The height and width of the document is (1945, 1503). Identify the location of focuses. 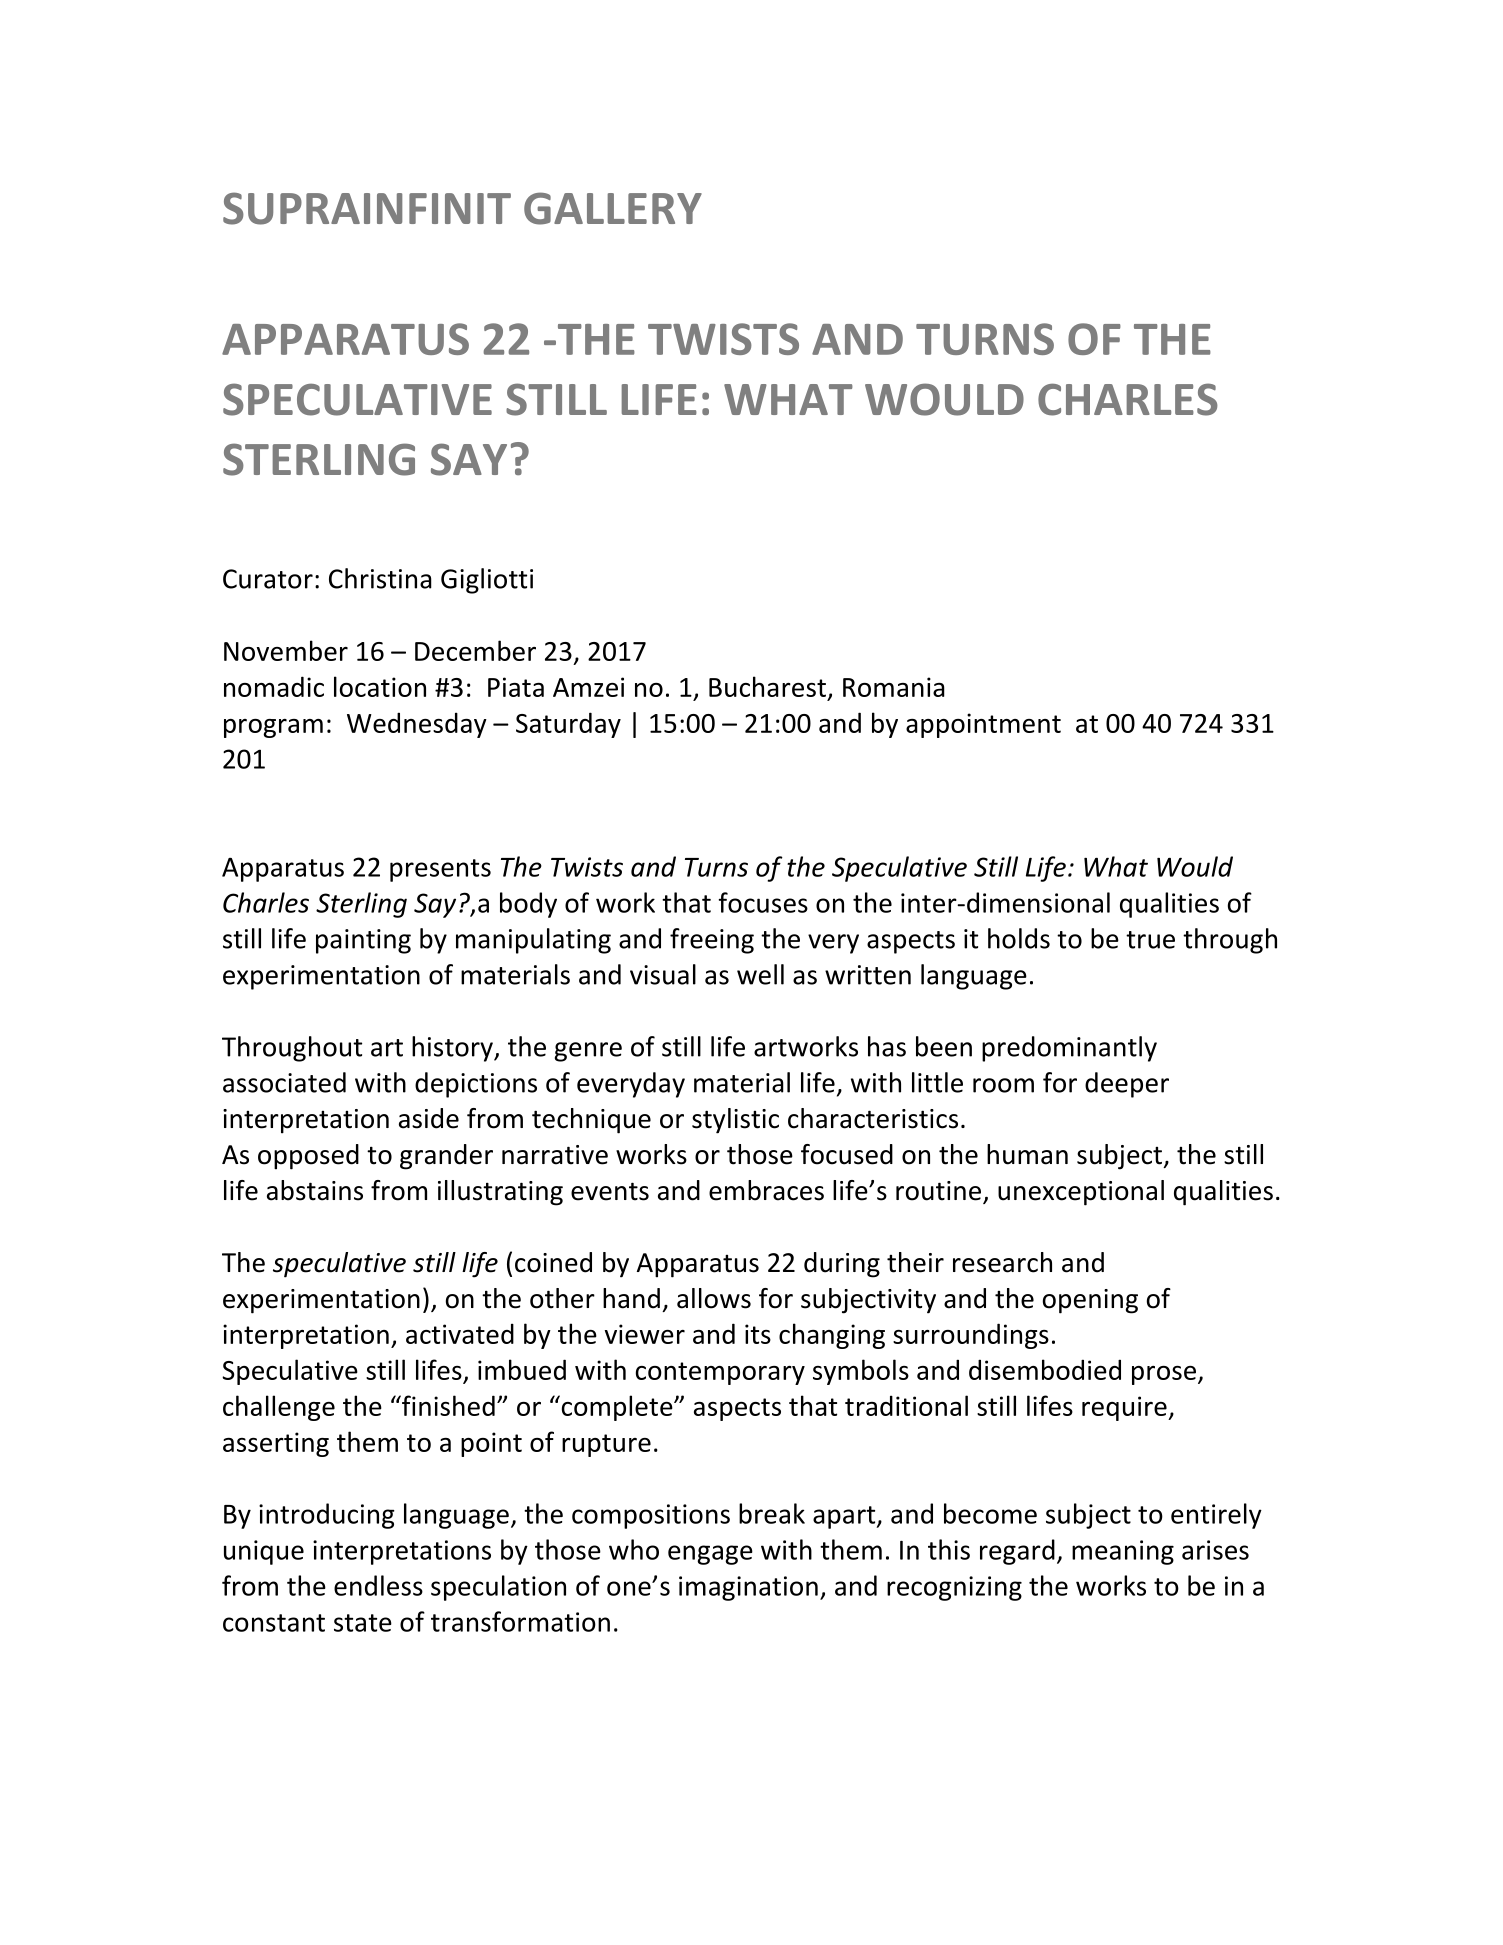
(763, 902).
